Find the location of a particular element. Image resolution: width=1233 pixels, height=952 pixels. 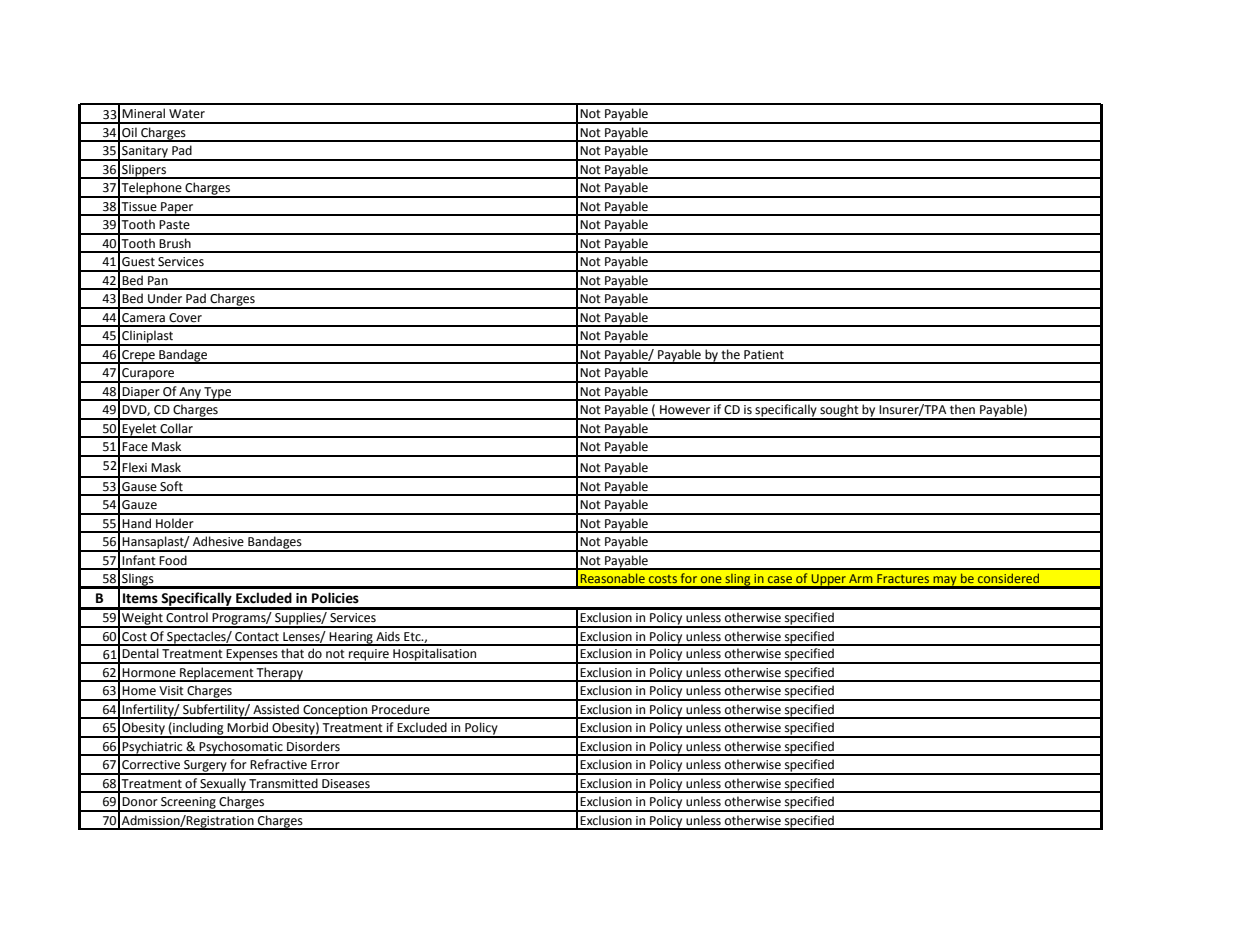

Surgery is located at coordinates (205, 767).
